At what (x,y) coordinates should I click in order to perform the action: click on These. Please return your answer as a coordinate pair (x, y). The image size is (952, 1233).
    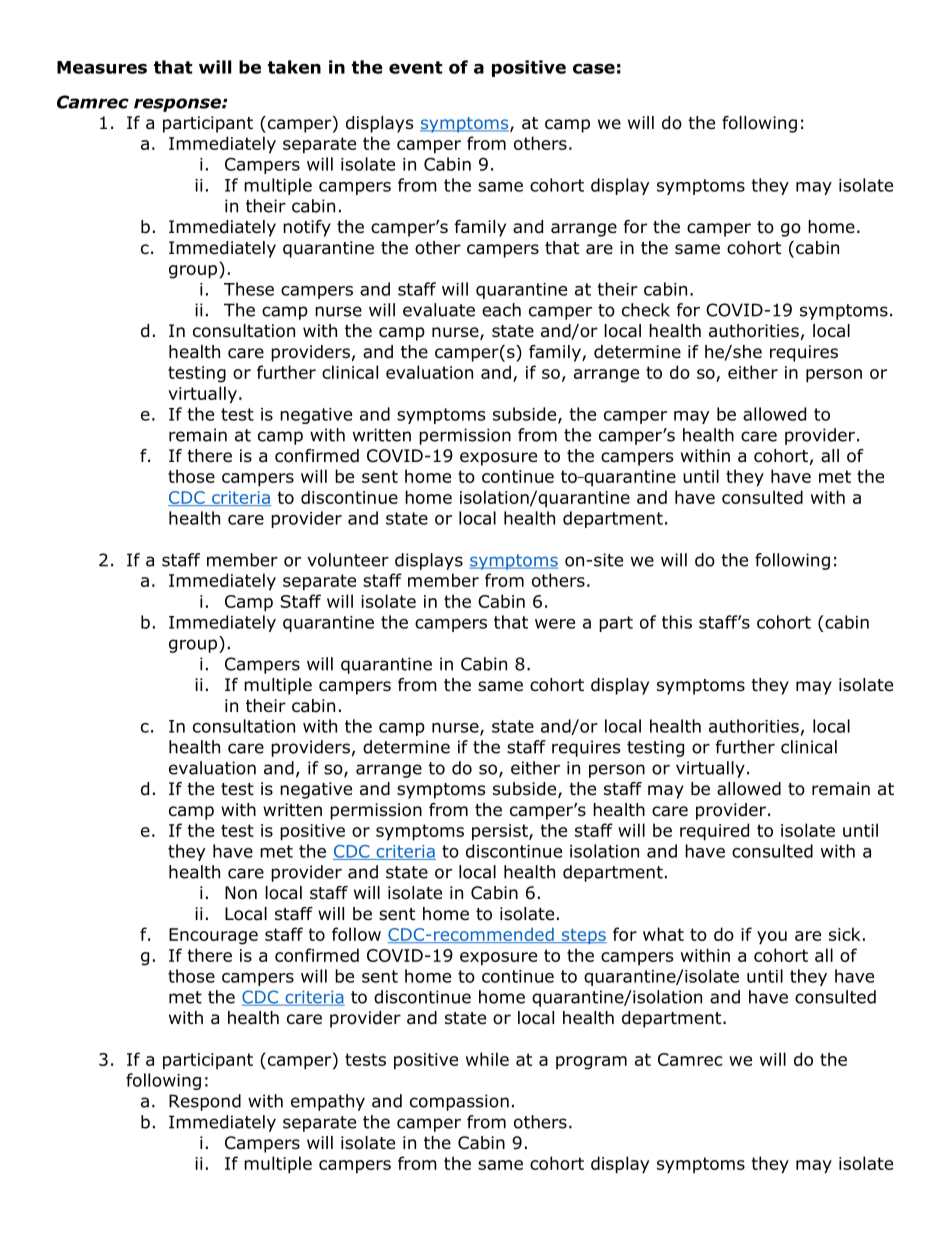
    Looking at the image, I should click on (249, 289).
